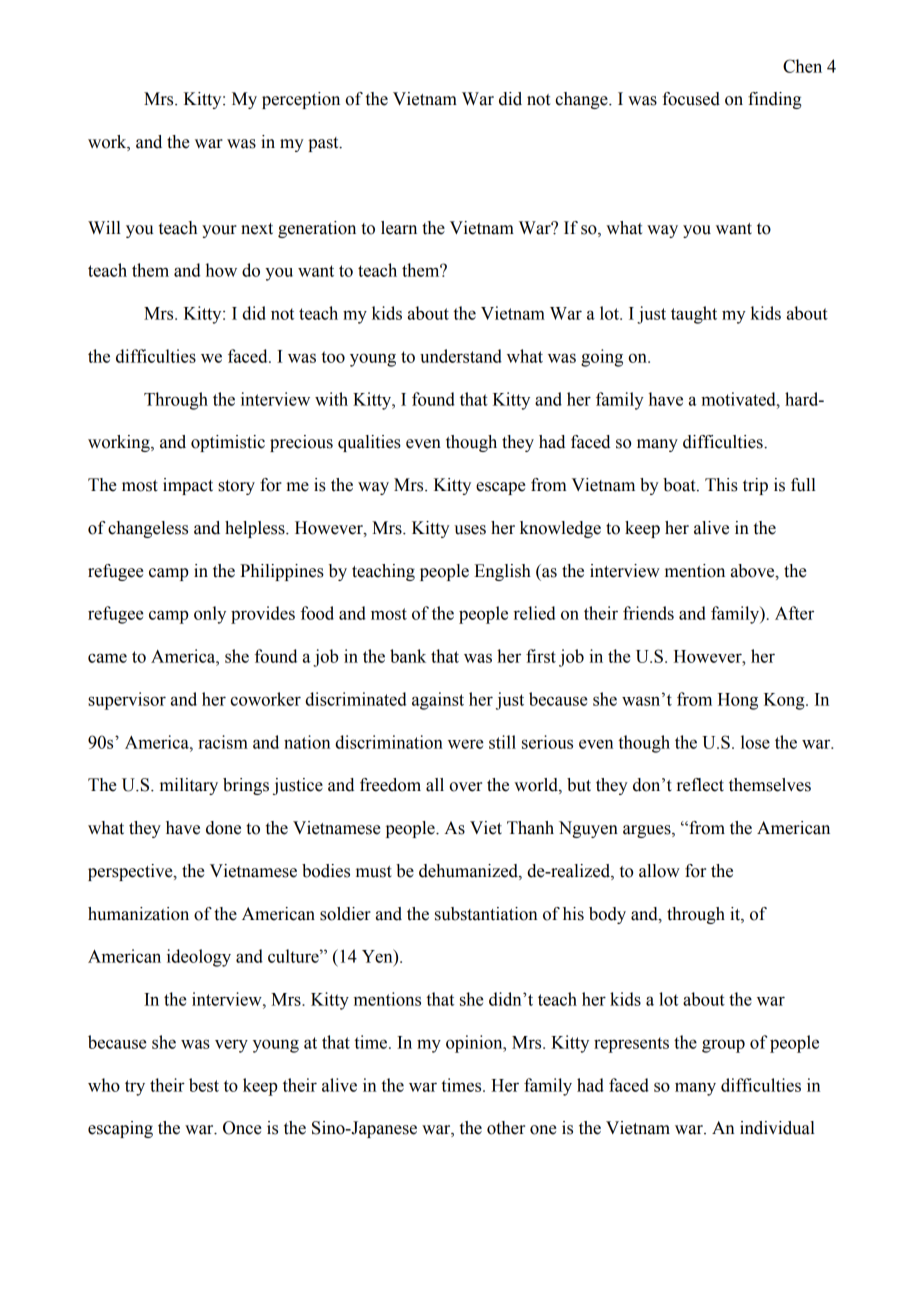 The image size is (924, 1308). I want to click on reflect, so click(700, 785).
